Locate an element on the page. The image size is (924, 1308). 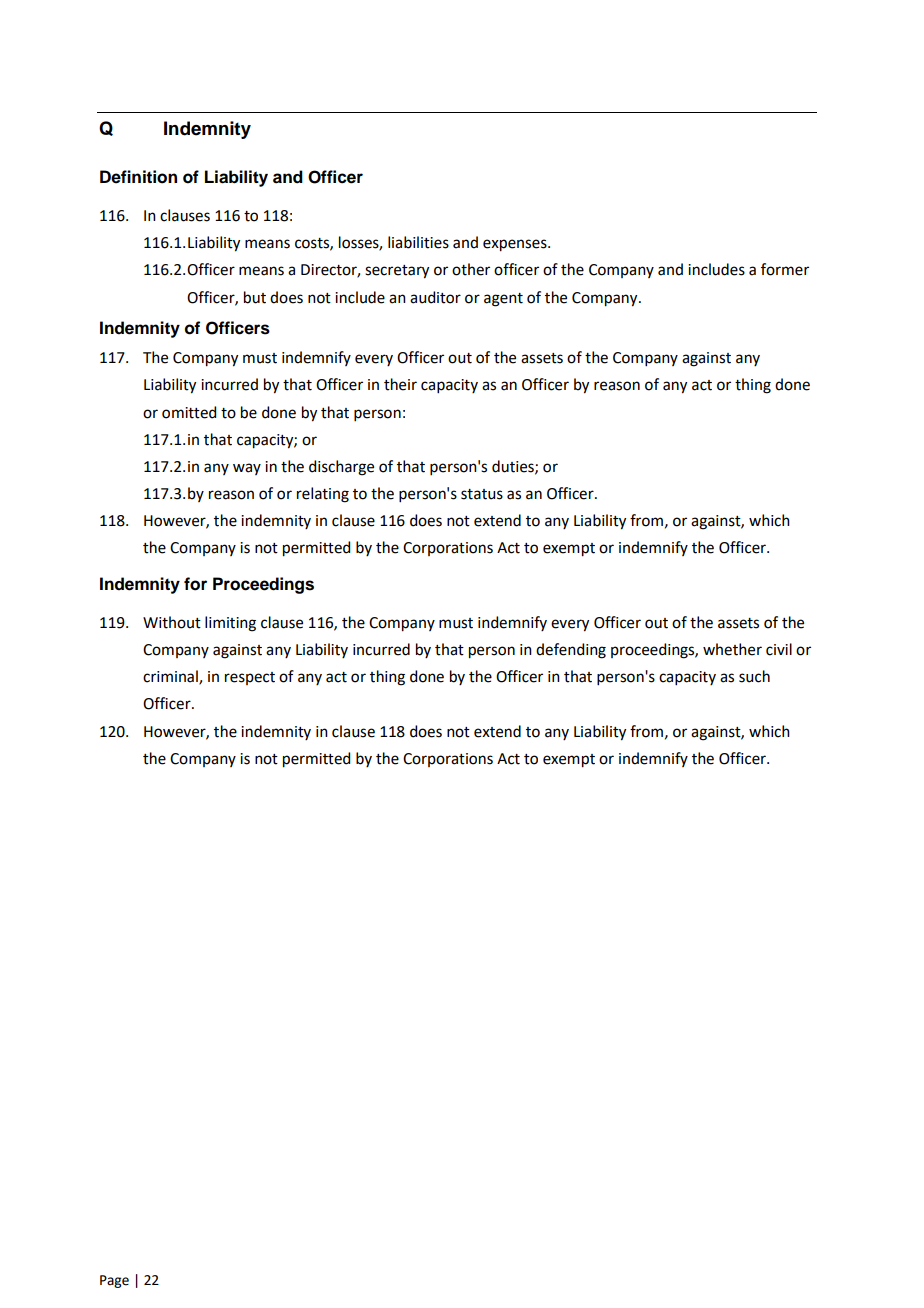
defending is located at coordinates (571, 651).
